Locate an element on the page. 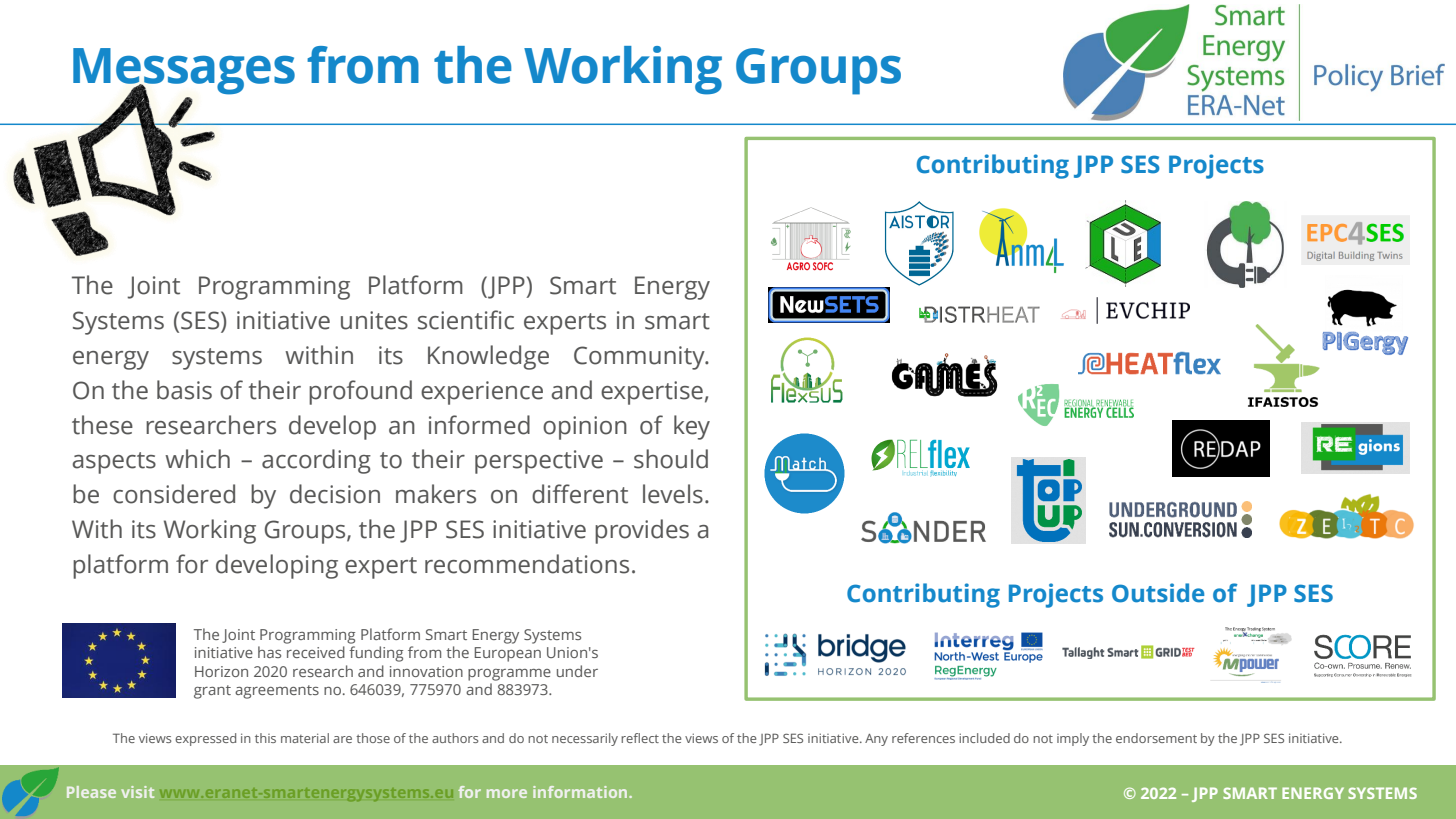 The image size is (1456, 819). Messages is located at coordinates (184, 72).
